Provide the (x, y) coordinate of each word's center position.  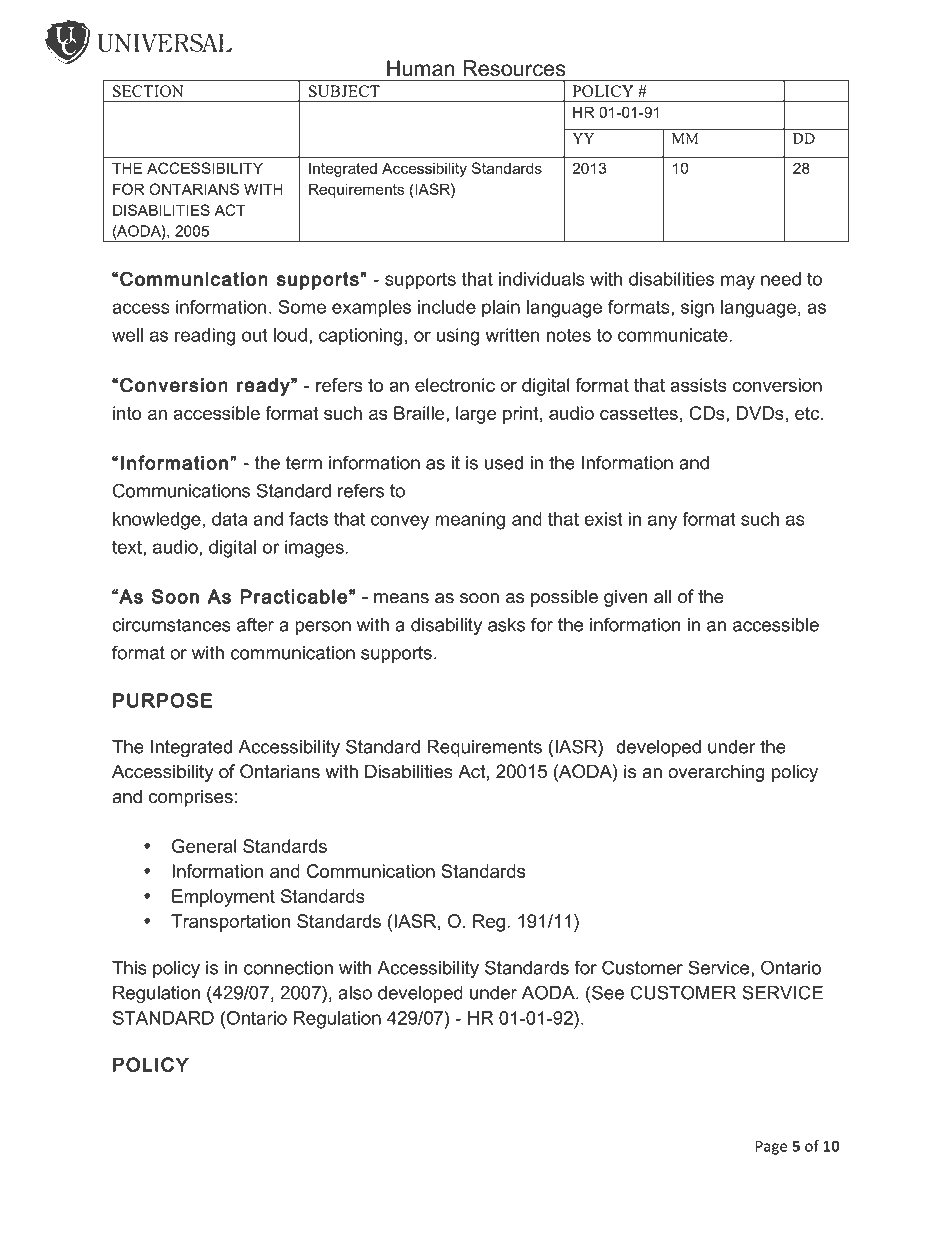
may (738, 282)
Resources (514, 68)
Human (421, 68)
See (608, 992)
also (355, 993)
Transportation (231, 923)
